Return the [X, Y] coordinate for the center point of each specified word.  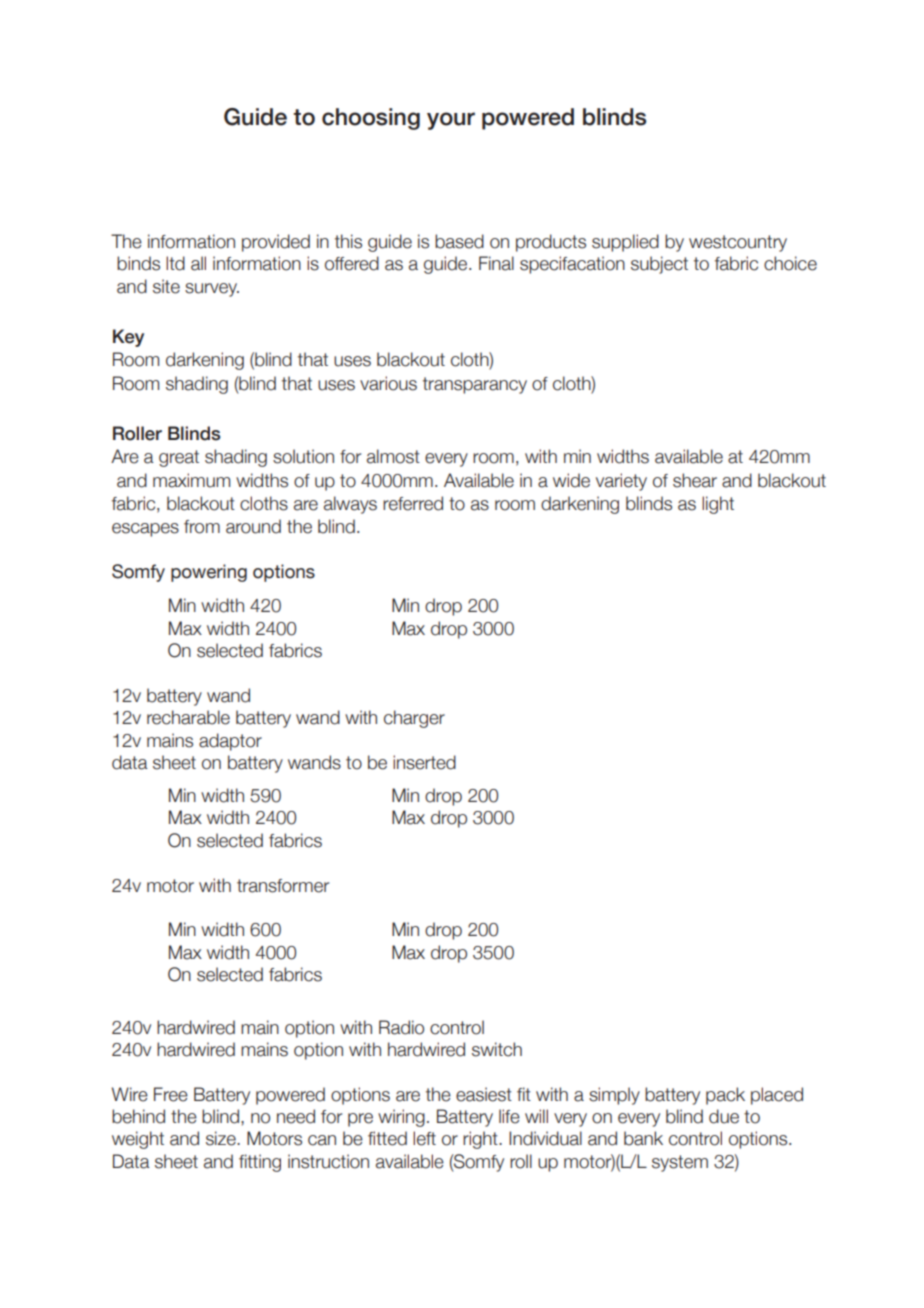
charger [414, 719]
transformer [283, 886]
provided [276, 243]
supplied [625, 243]
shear [695, 480]
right [481, 1140]
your [451, 121]
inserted [424, 762]
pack [725, 1096]
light [718, 505]
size [222, 1138]
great [179, 458]
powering [209, 573]
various [388, 383]
